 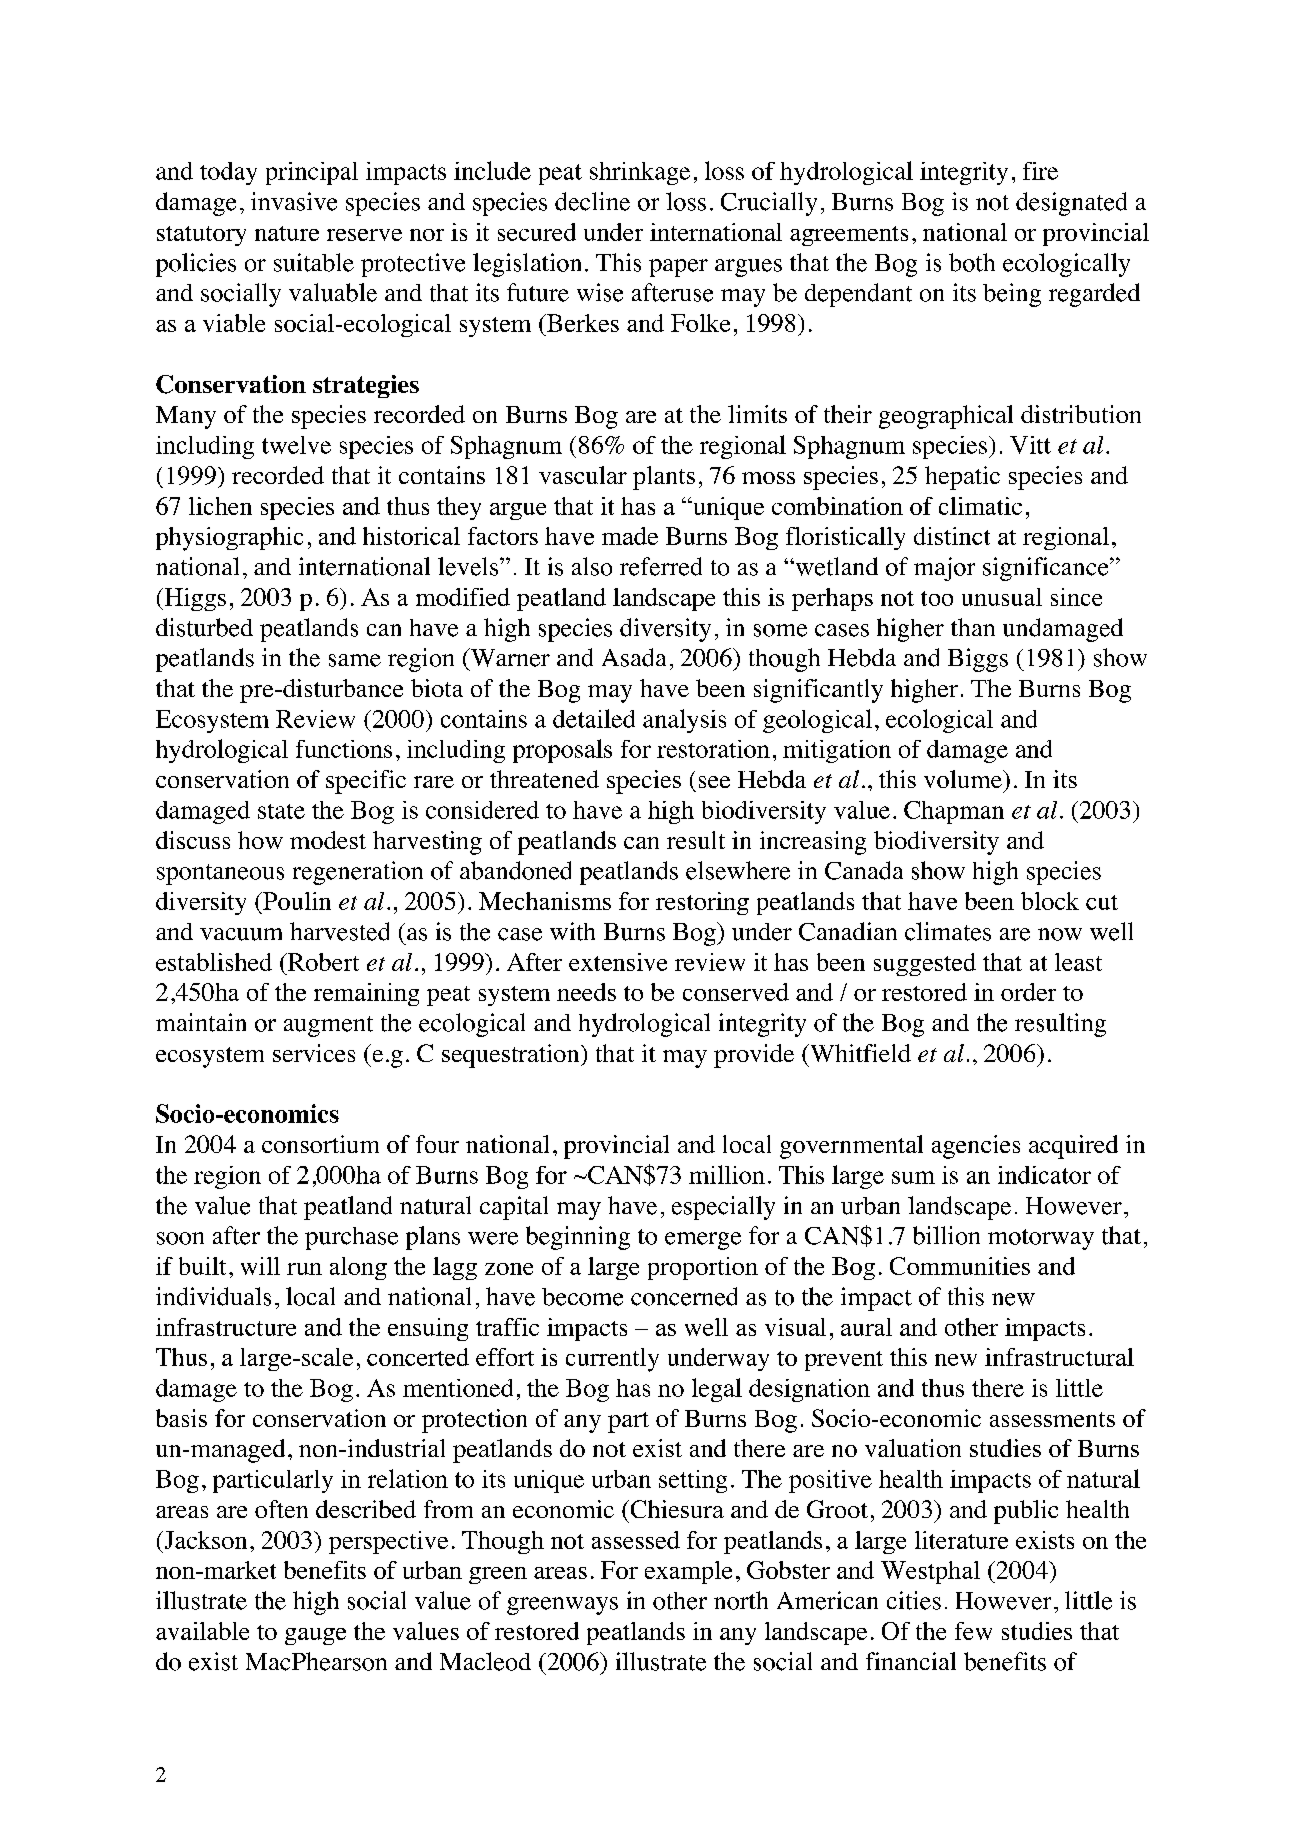 I want to click on example, so click(x=688, y=1572).
